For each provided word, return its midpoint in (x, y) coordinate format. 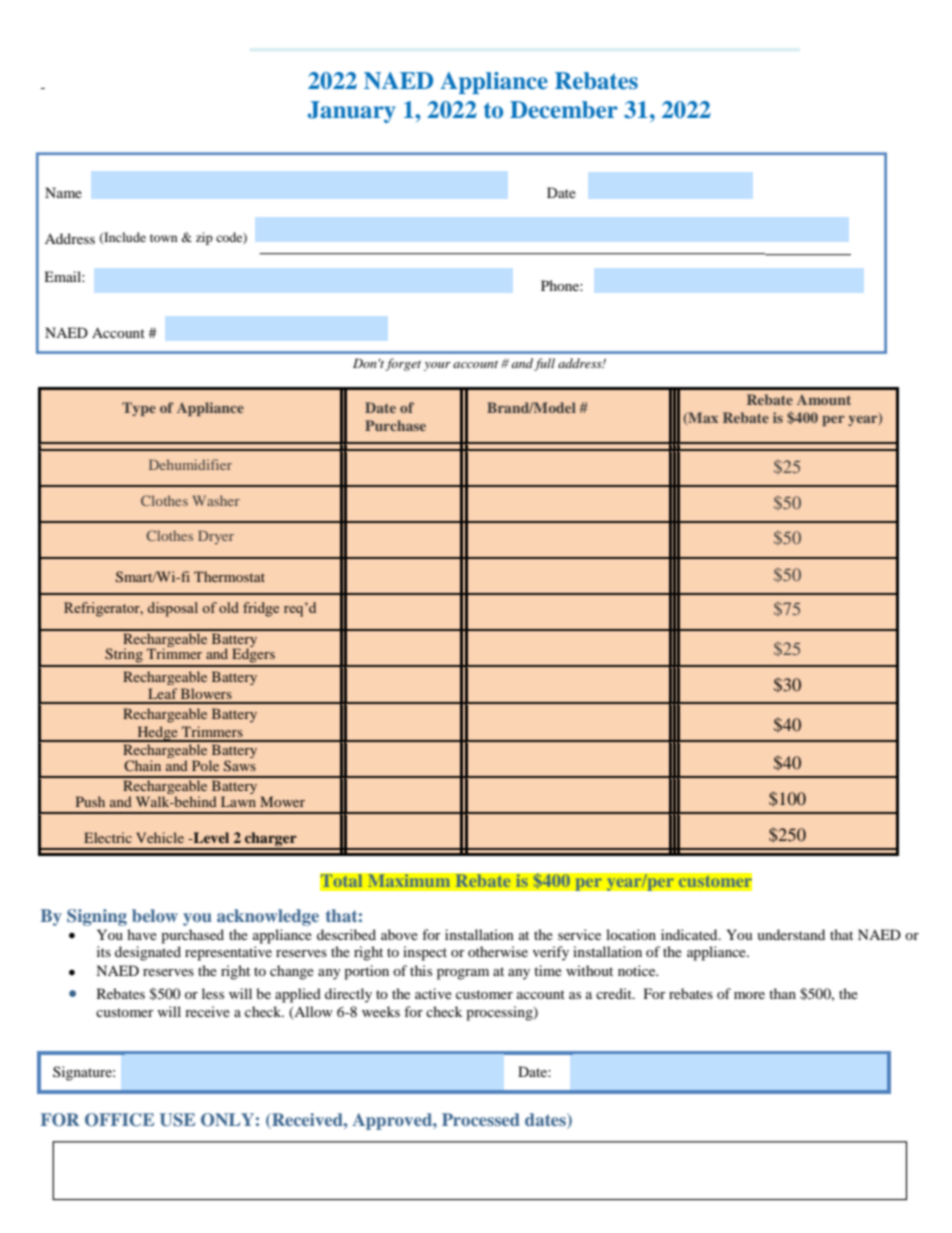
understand (791, 934)
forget (403, 364)
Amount (824, 400)
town (163, 238)
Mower (282, 801)
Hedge (157, 734)
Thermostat (229, 576)
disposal (172, 609)
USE (177, 1120)
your (437, 366)
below (155, 915)
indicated (690, 934)
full (544, 364)
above (399, 934)
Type (139, 409)
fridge (261, 609)
